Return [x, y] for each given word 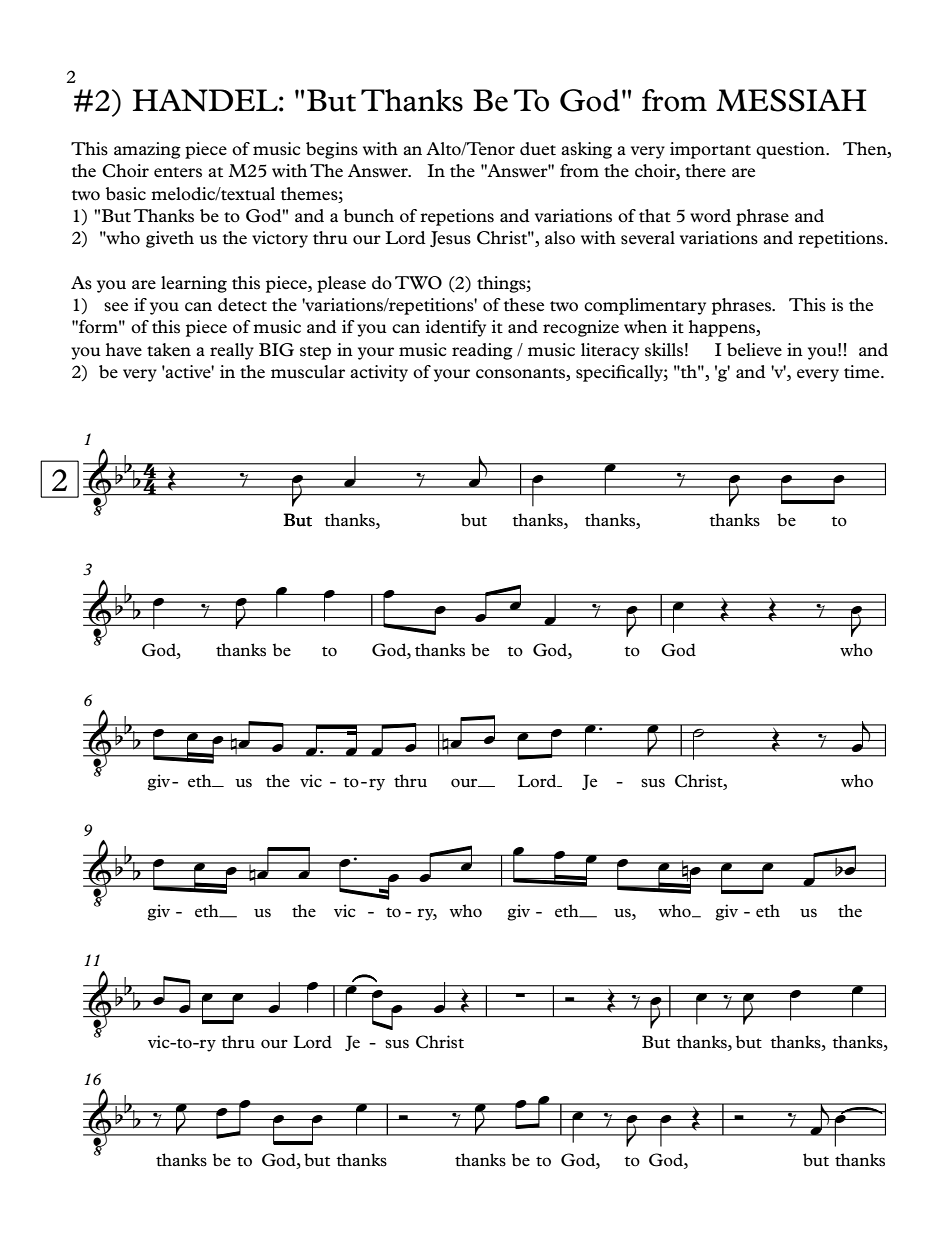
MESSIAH [791, 100]
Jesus [450, 239]
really [232, 351]
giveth [170, 239]
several [648, 238]
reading [482, 351]
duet [538, 149]
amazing [147, 150]
